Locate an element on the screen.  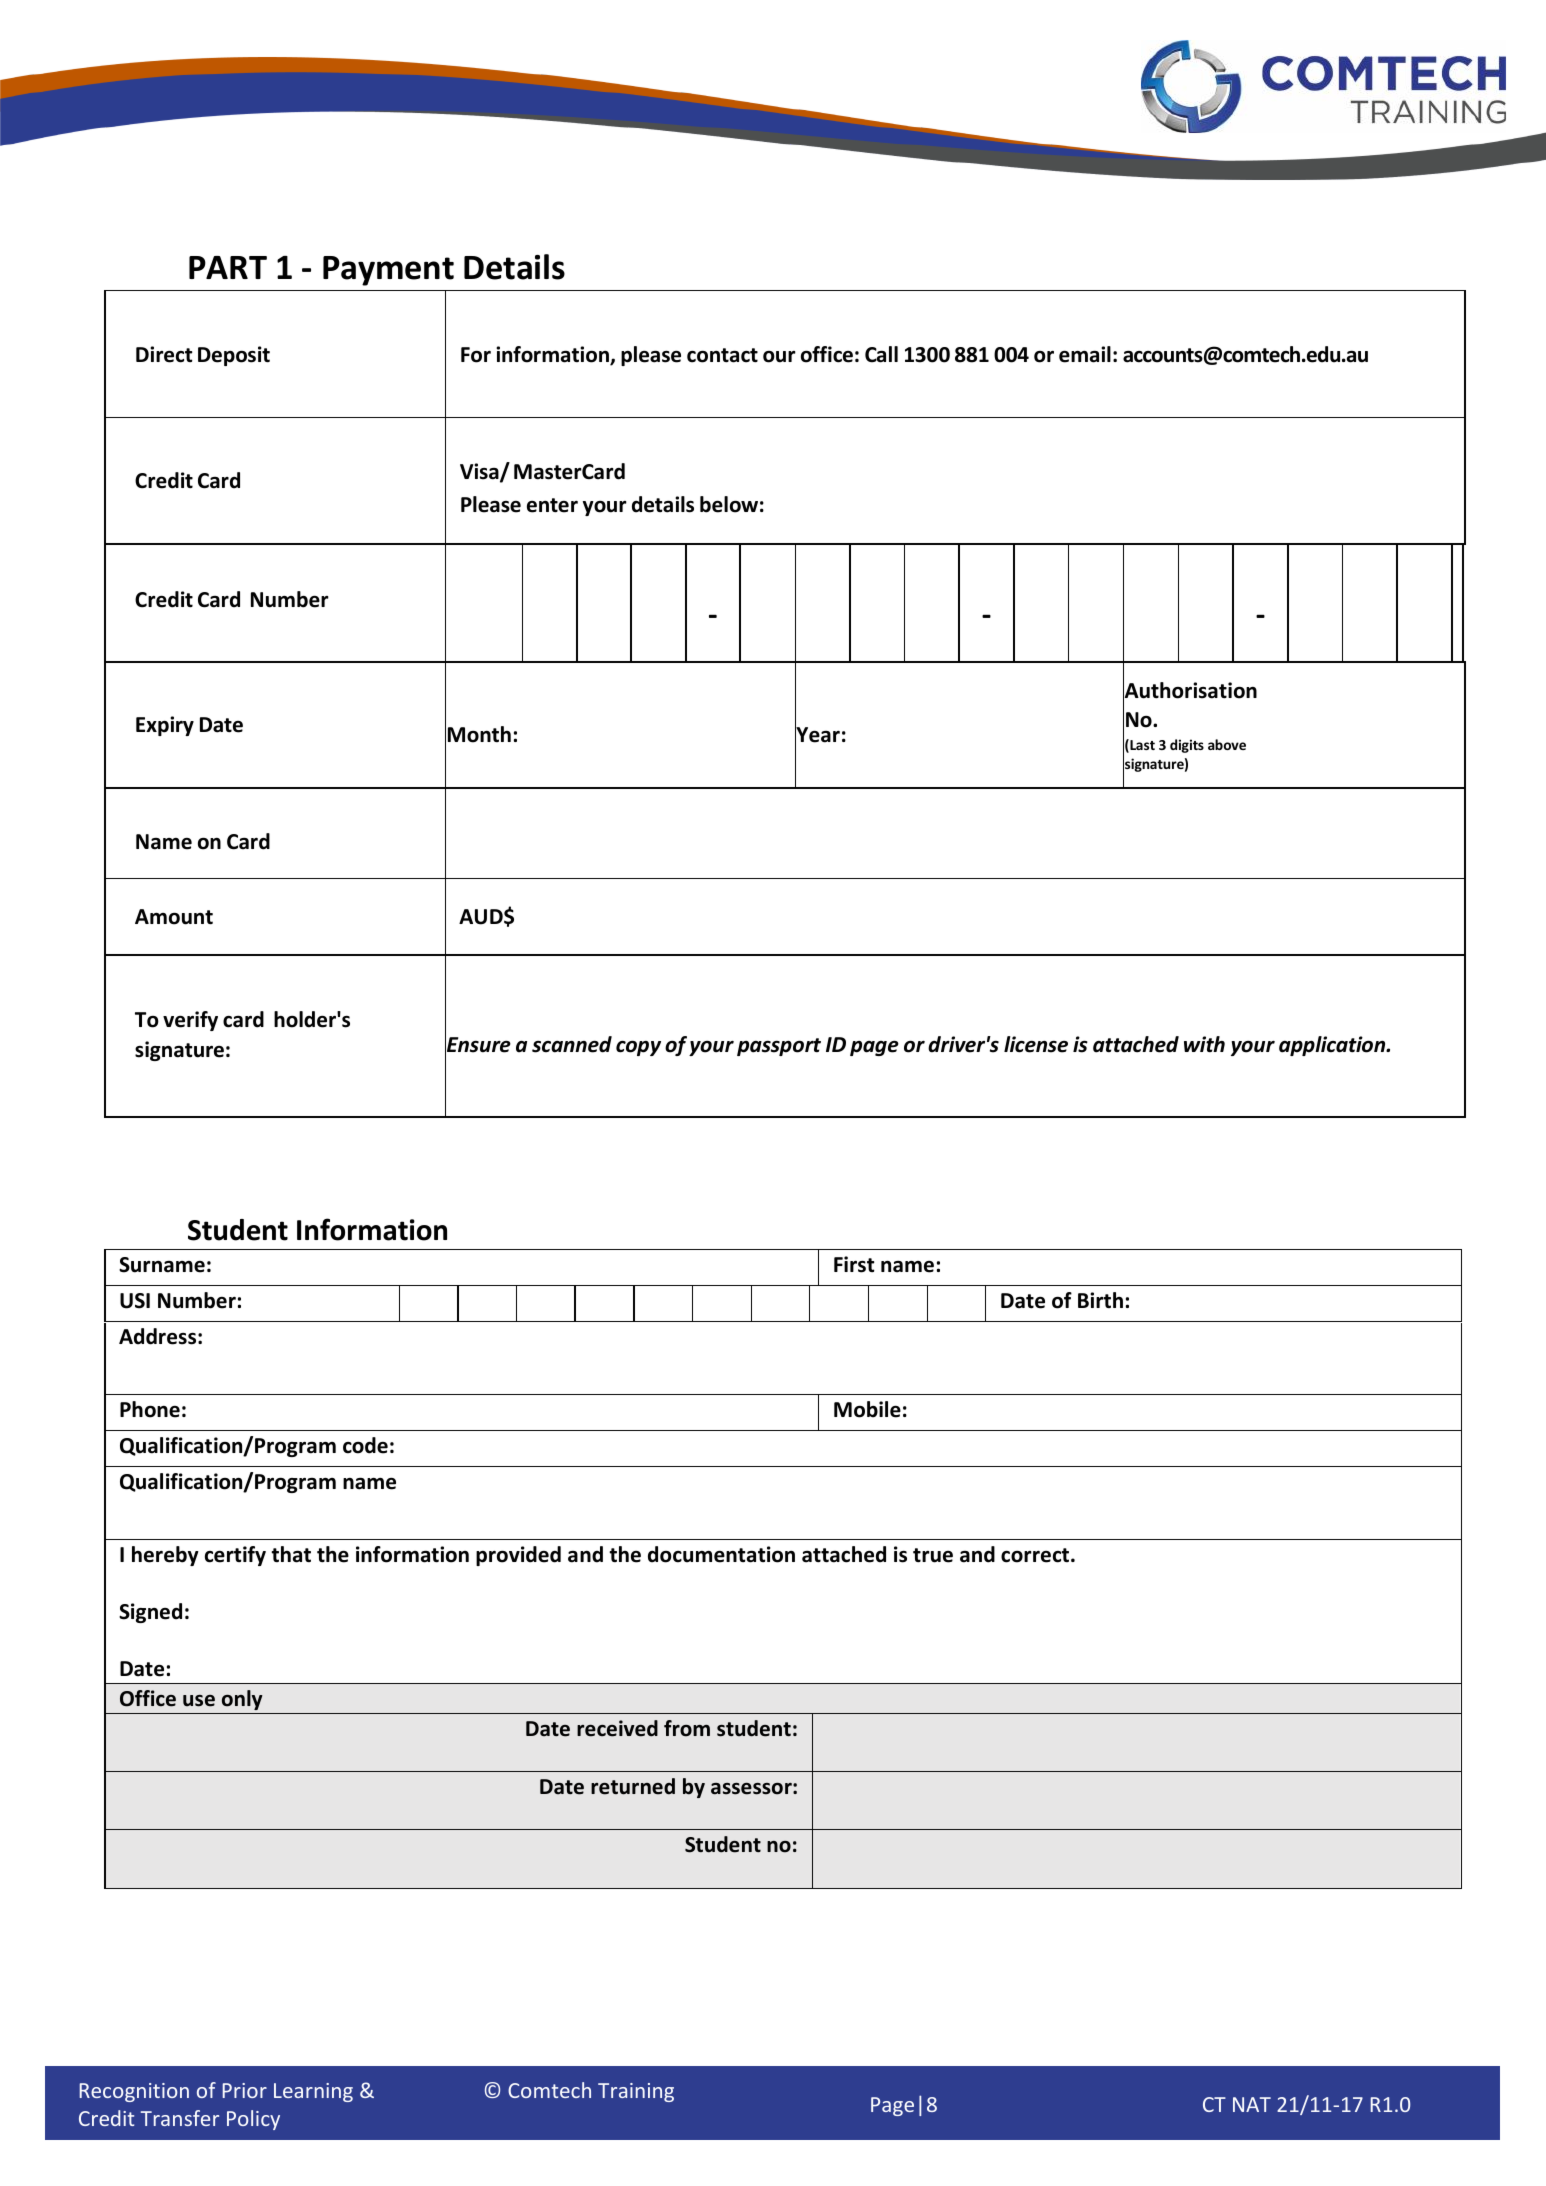
Birth is located at coordinates (1100, 1300).
